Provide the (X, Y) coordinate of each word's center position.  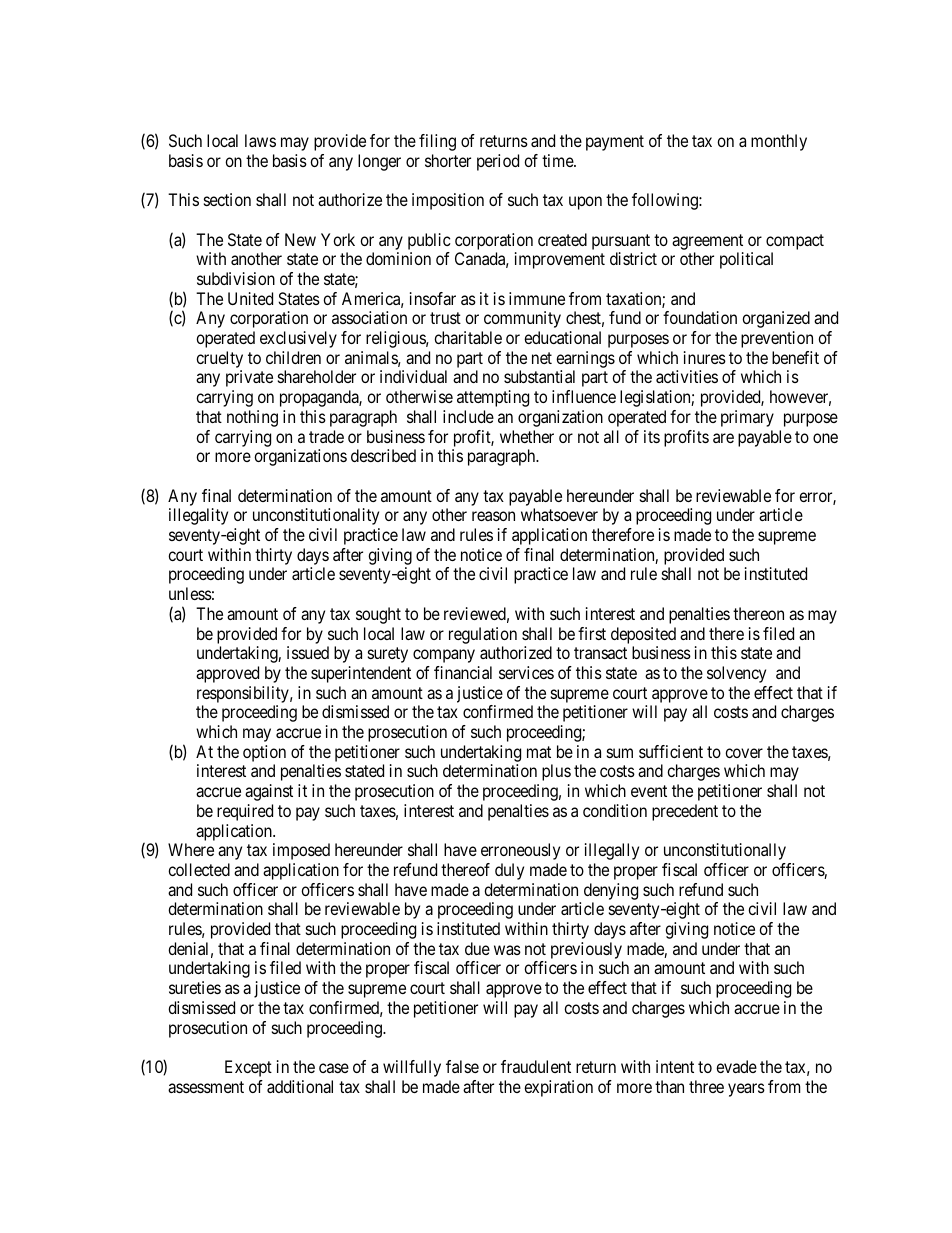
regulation (483, 635)
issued (308, 652)
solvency (736, 674)
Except (248, 1068)
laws (260, 140)
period (498, 162)
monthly (779, 142)
